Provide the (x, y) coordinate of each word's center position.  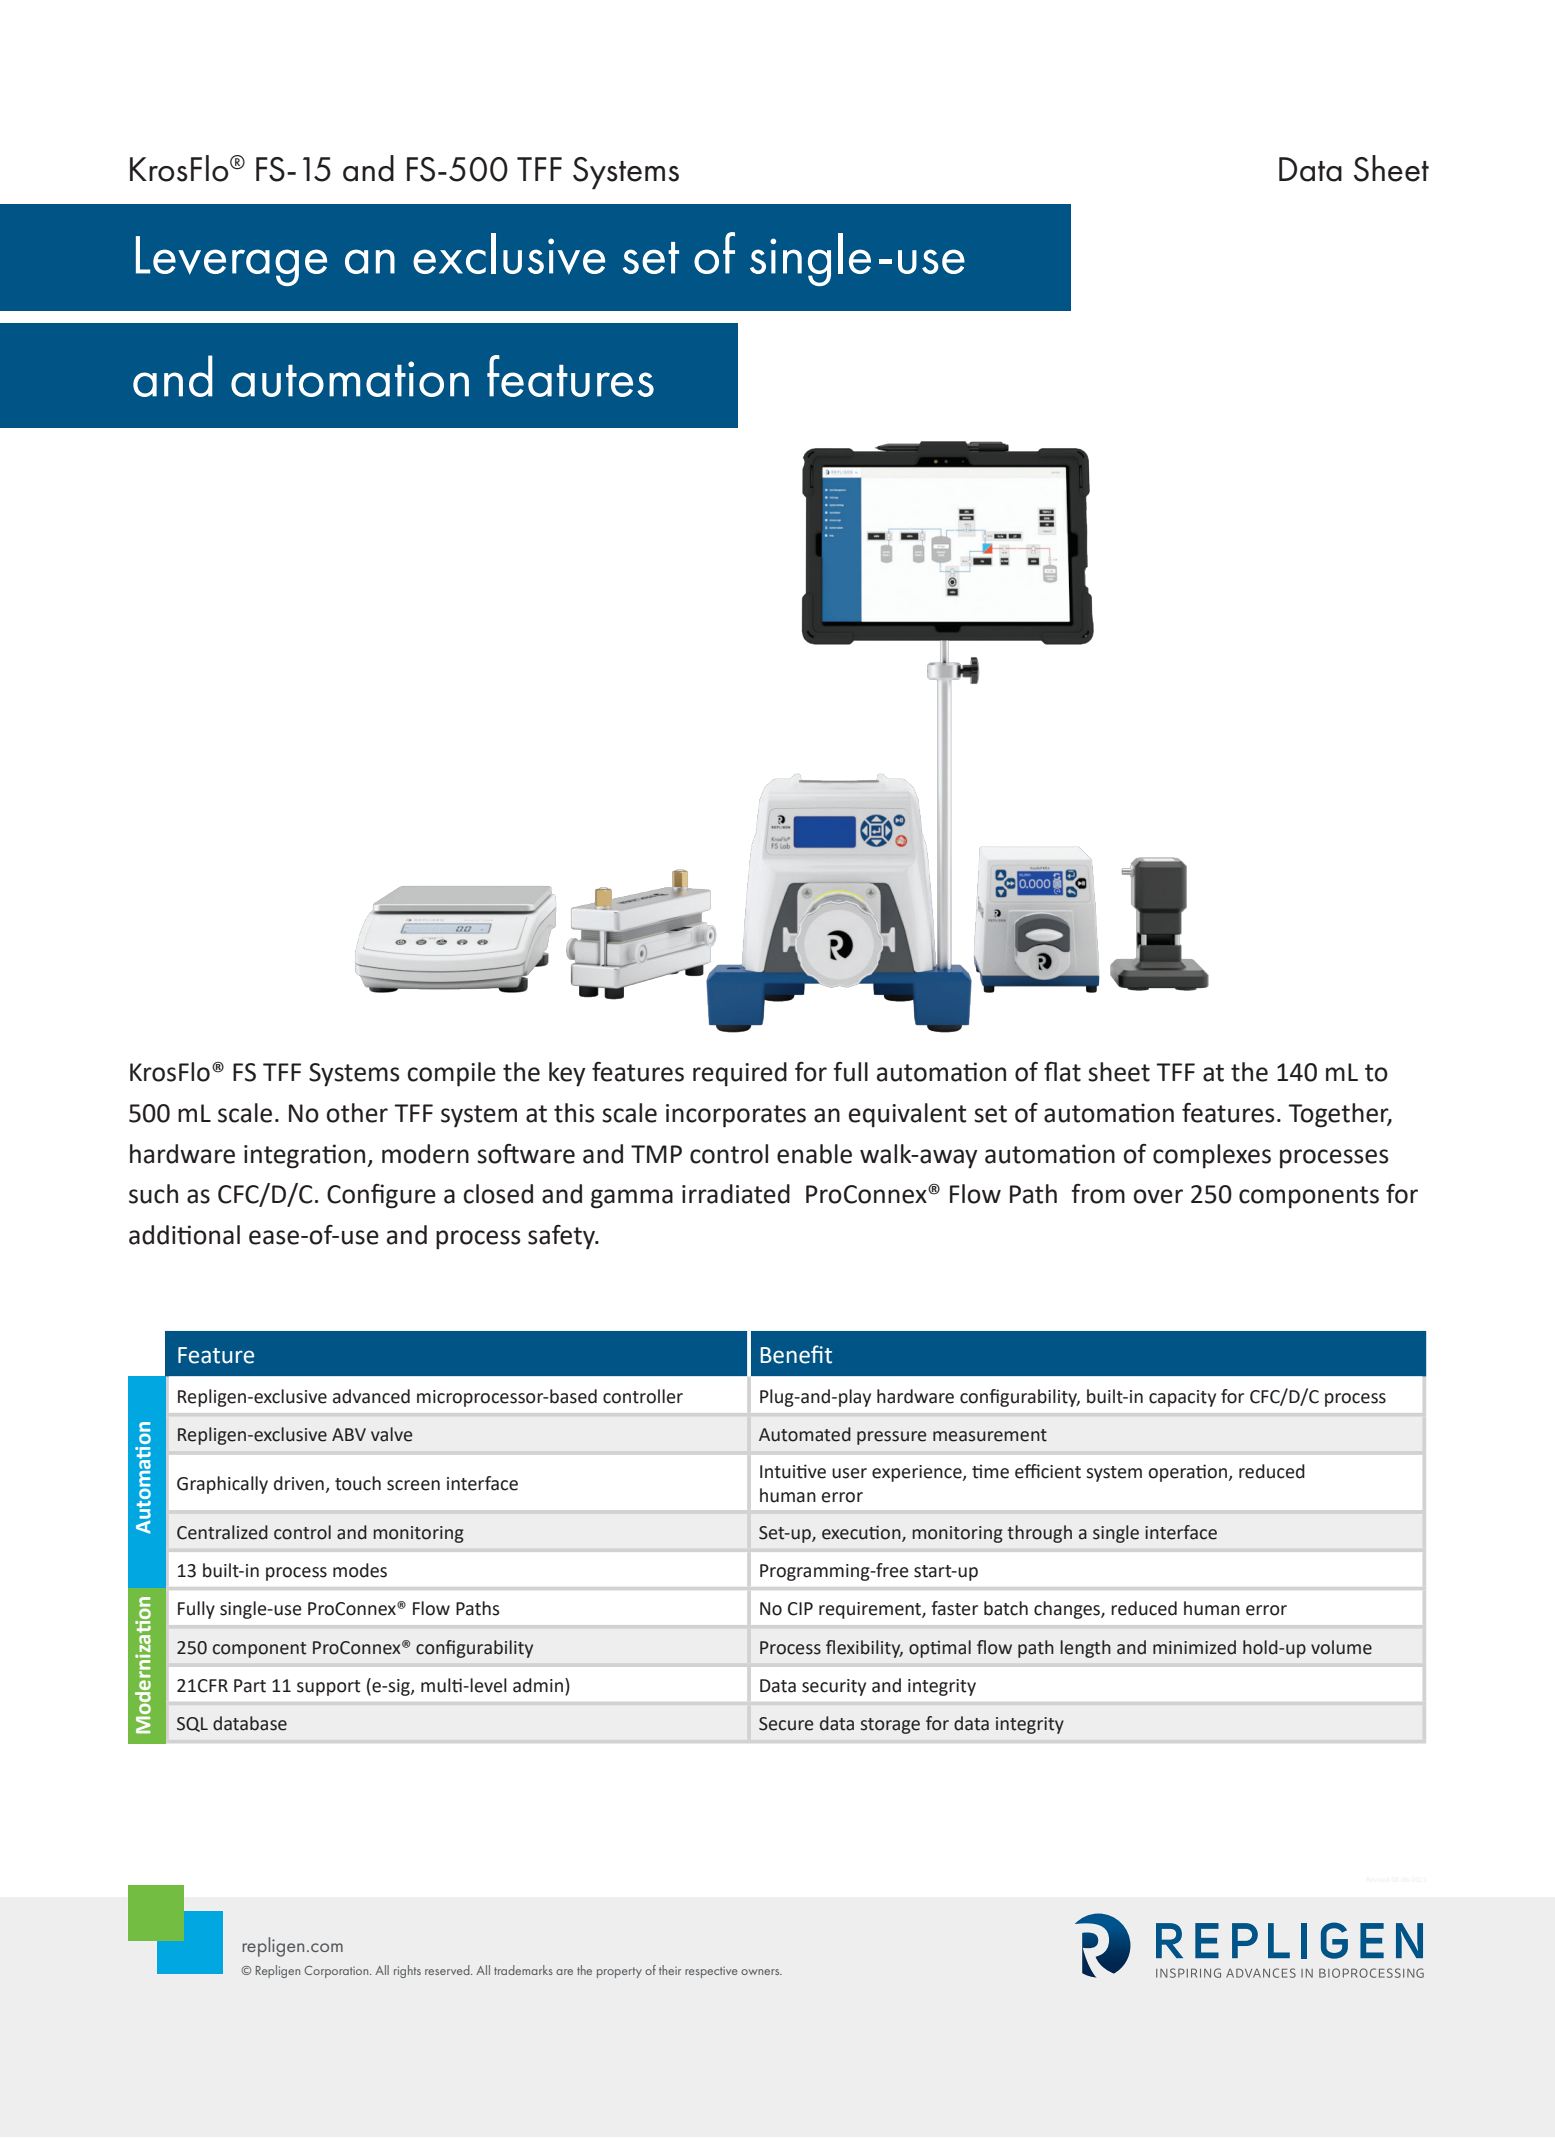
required (740, 1074)
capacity (1182, 1398)
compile (452, 1074)
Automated (805, 1434)
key (567, 1074)
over (1158, 1196)
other (357, 1113)
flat (1062, 1072)
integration (306, 1156)
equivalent (907, 1115)
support (329, 1688)
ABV (349, 1434)
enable (814, 1154)
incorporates (736, 1116)
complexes (1212, 1156)
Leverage (231, 261)
